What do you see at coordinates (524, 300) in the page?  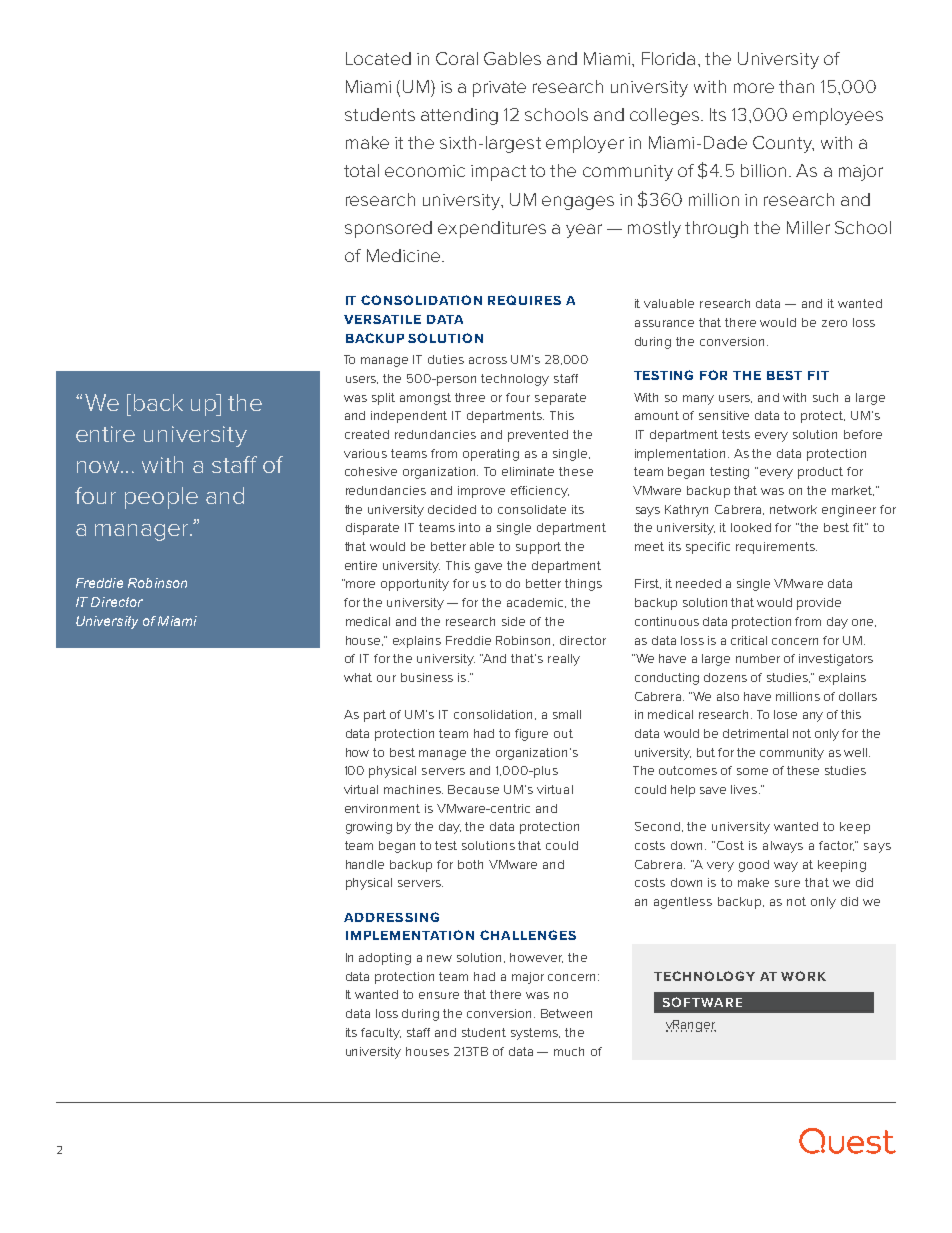 I see `REQUIRES` at bounding box center [524, 300].
